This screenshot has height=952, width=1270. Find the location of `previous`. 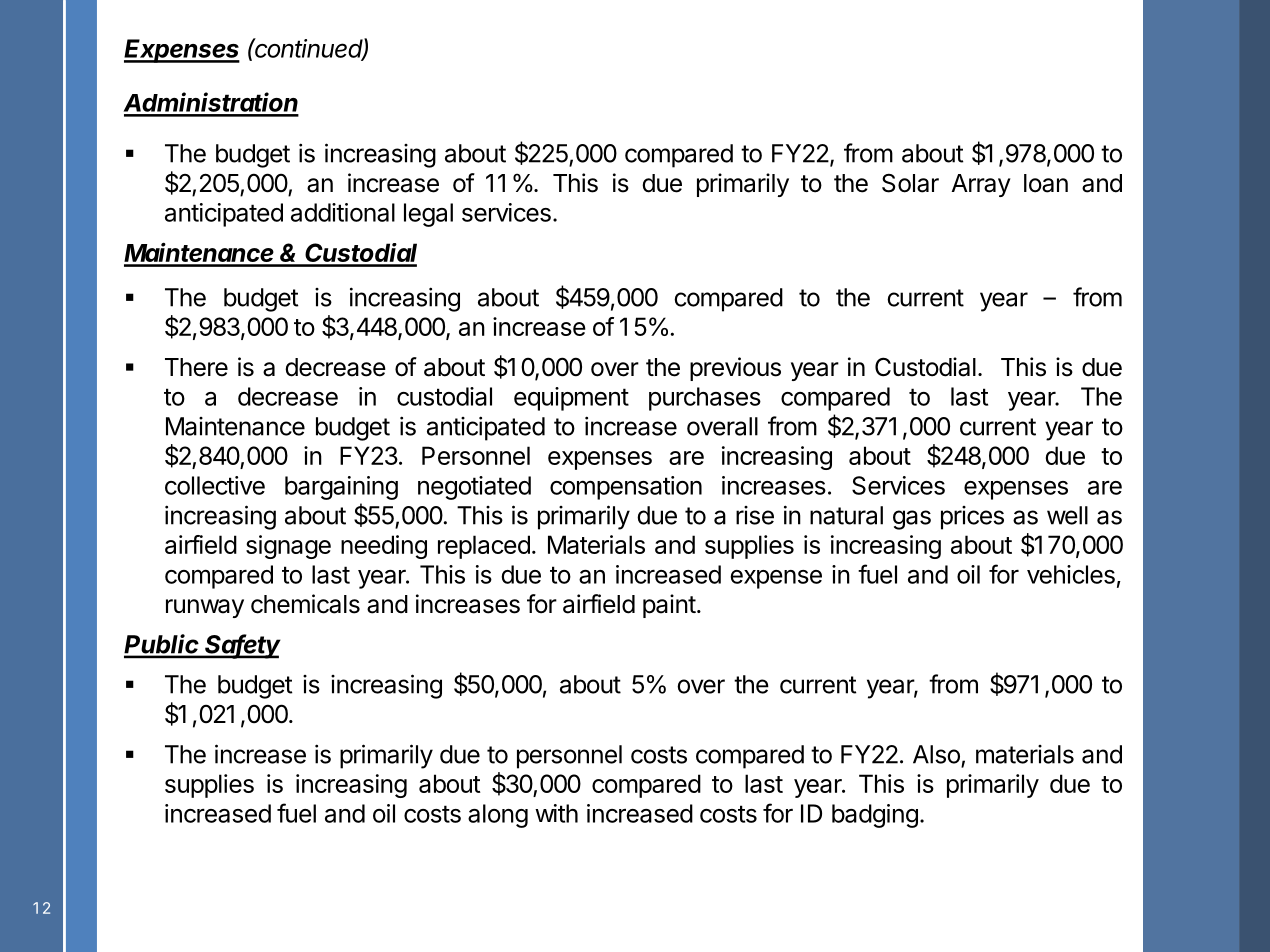

previous is located at coordinates (735, 369).
